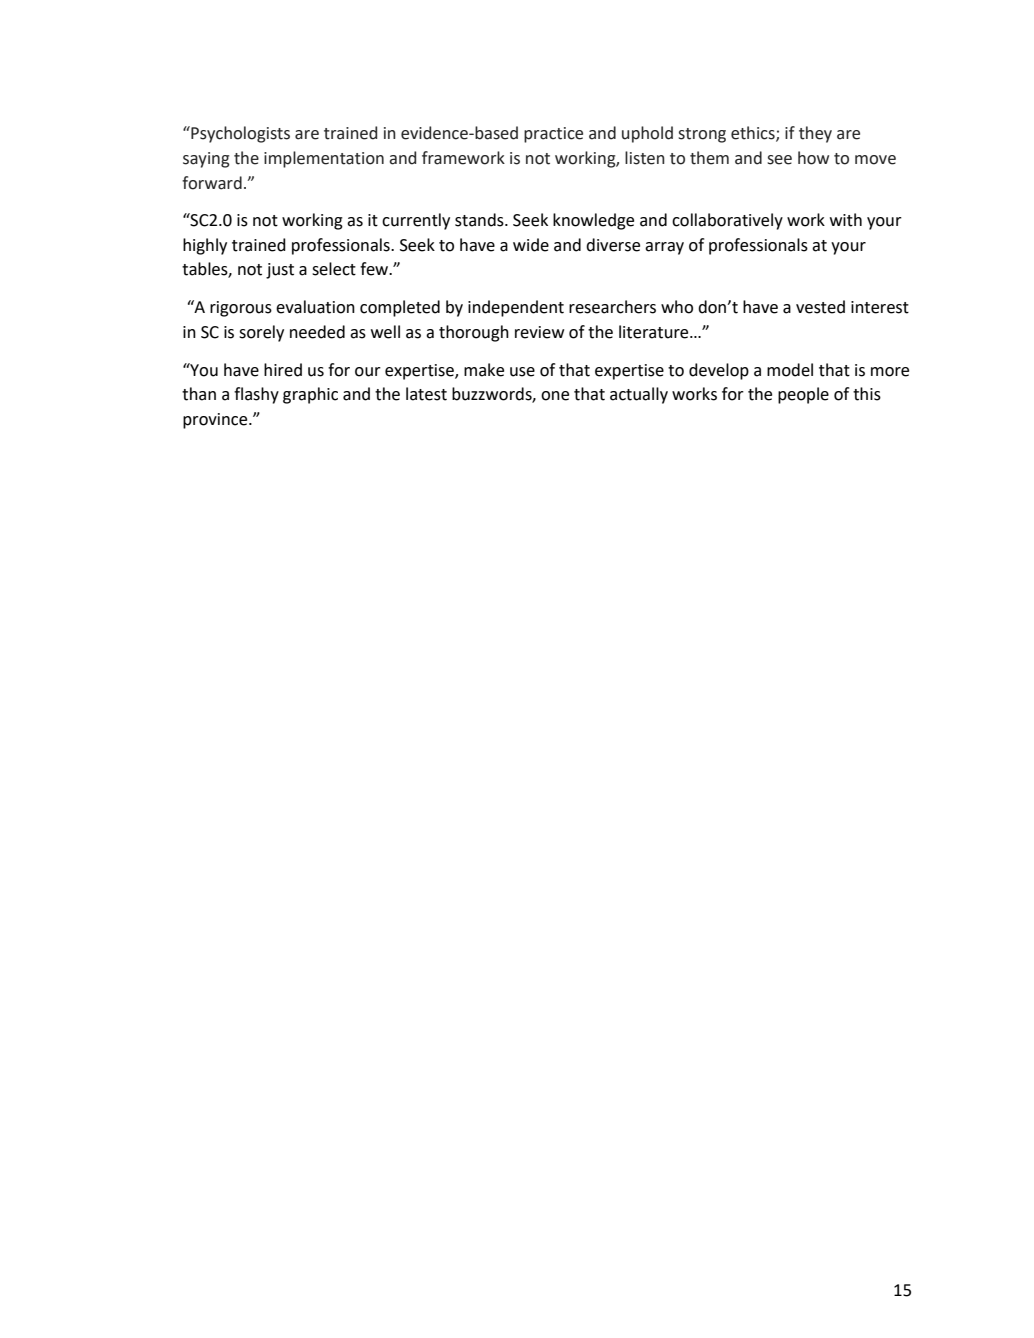 Image resolution: width=1034 pixels, height=1338 pixels. Describe the element at coordinates (261, 333) in the page. I see `sorely` at that location.
